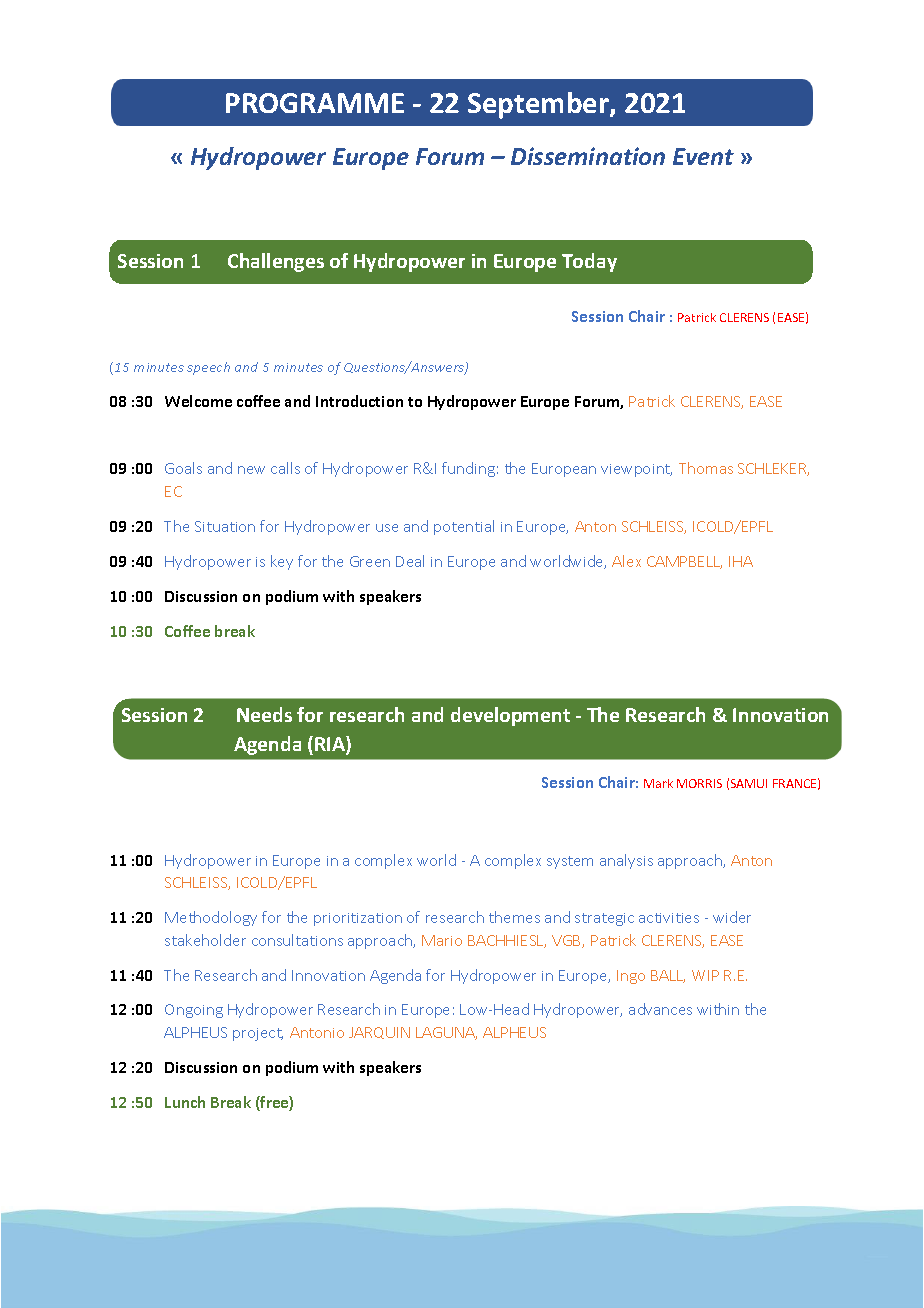  Describe the element at coordinates (315, 103) in the image. I see `PROGRAMME` at that location.
